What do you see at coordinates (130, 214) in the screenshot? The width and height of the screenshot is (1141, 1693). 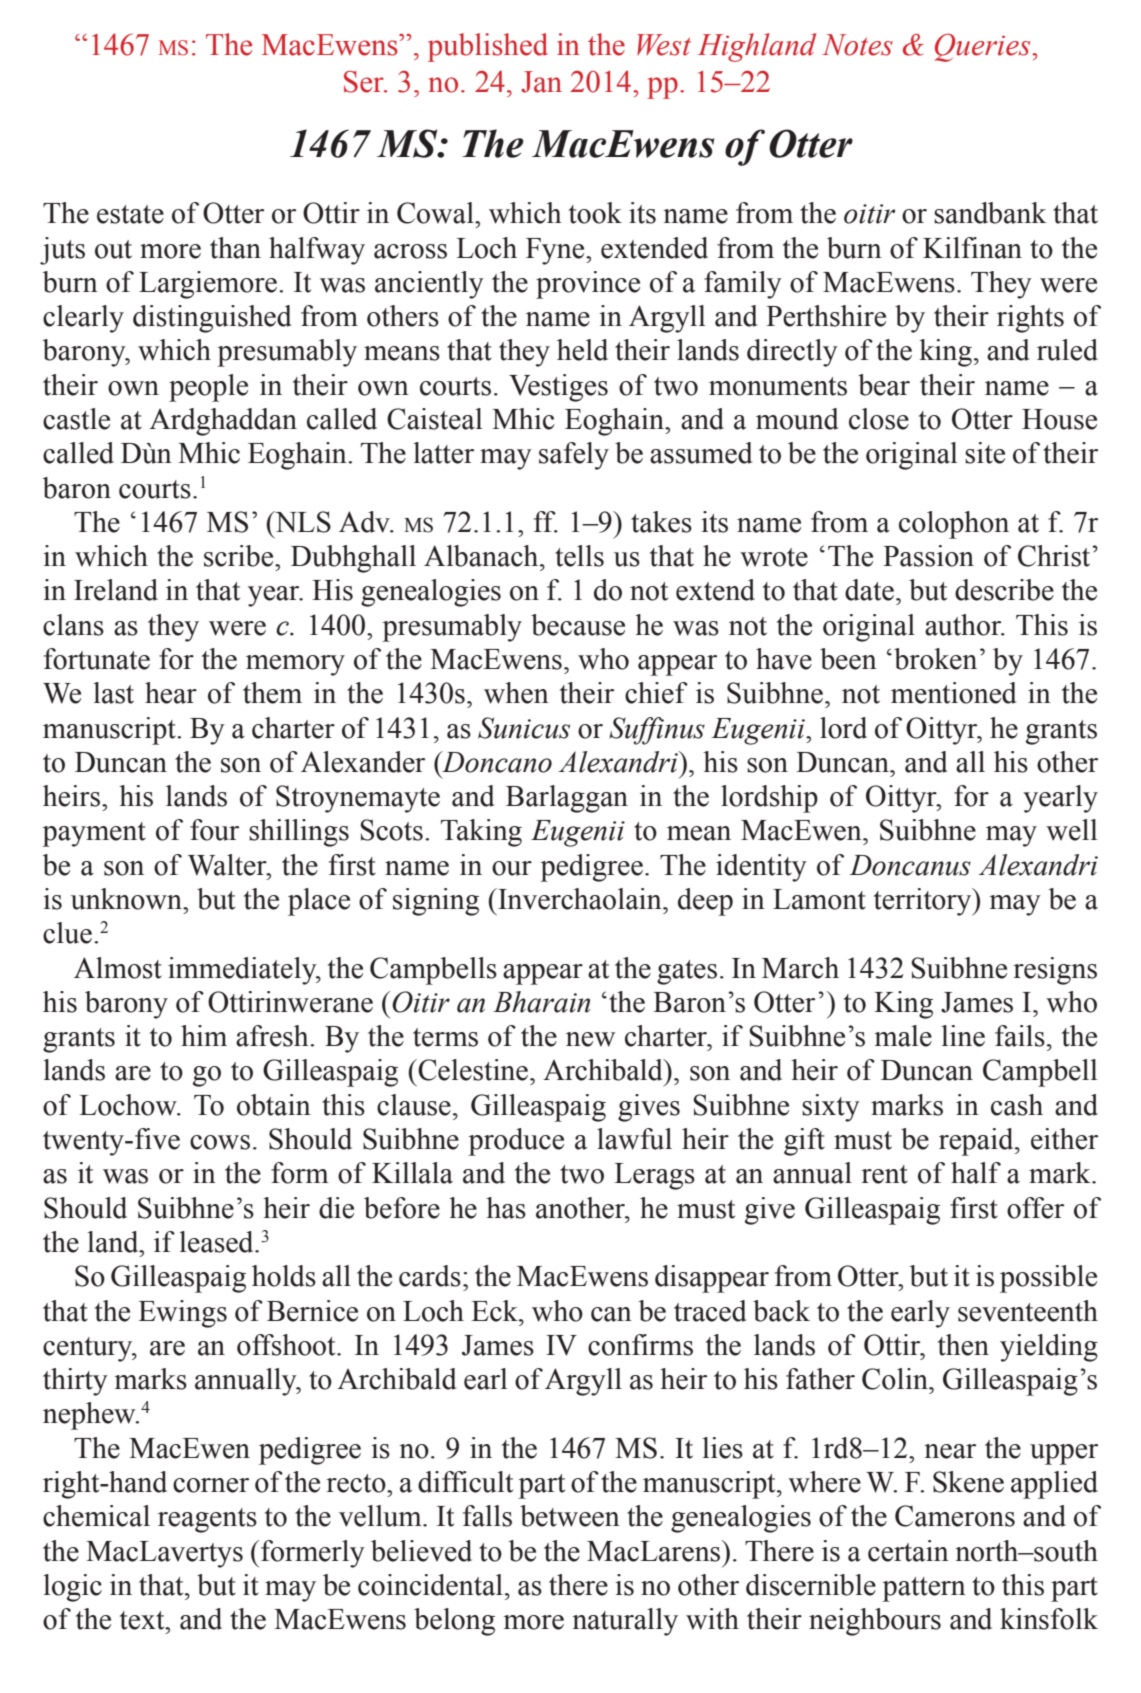 I see `estate` at bounding box center [130, 214].
